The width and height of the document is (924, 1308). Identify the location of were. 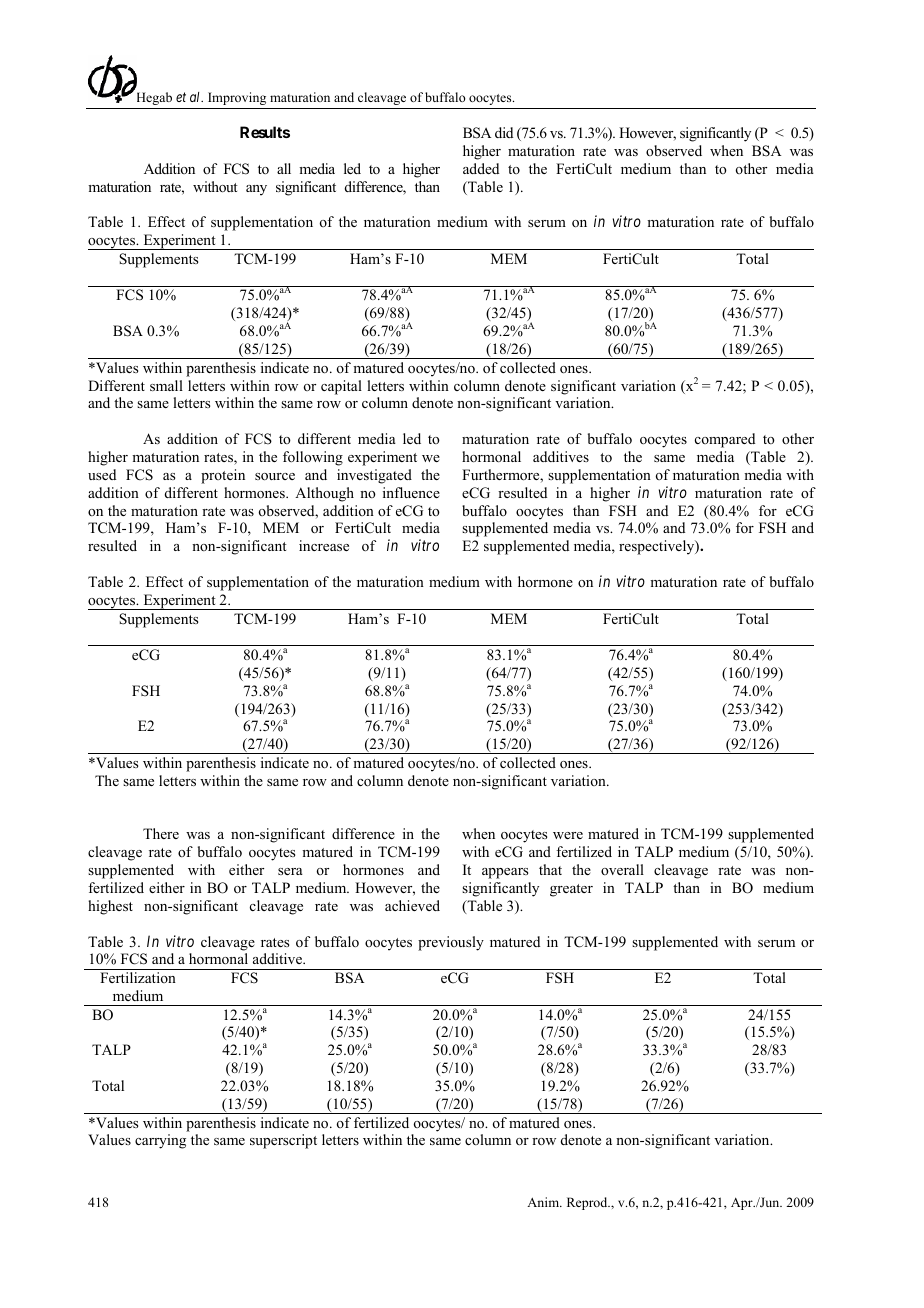
(568, 835).
